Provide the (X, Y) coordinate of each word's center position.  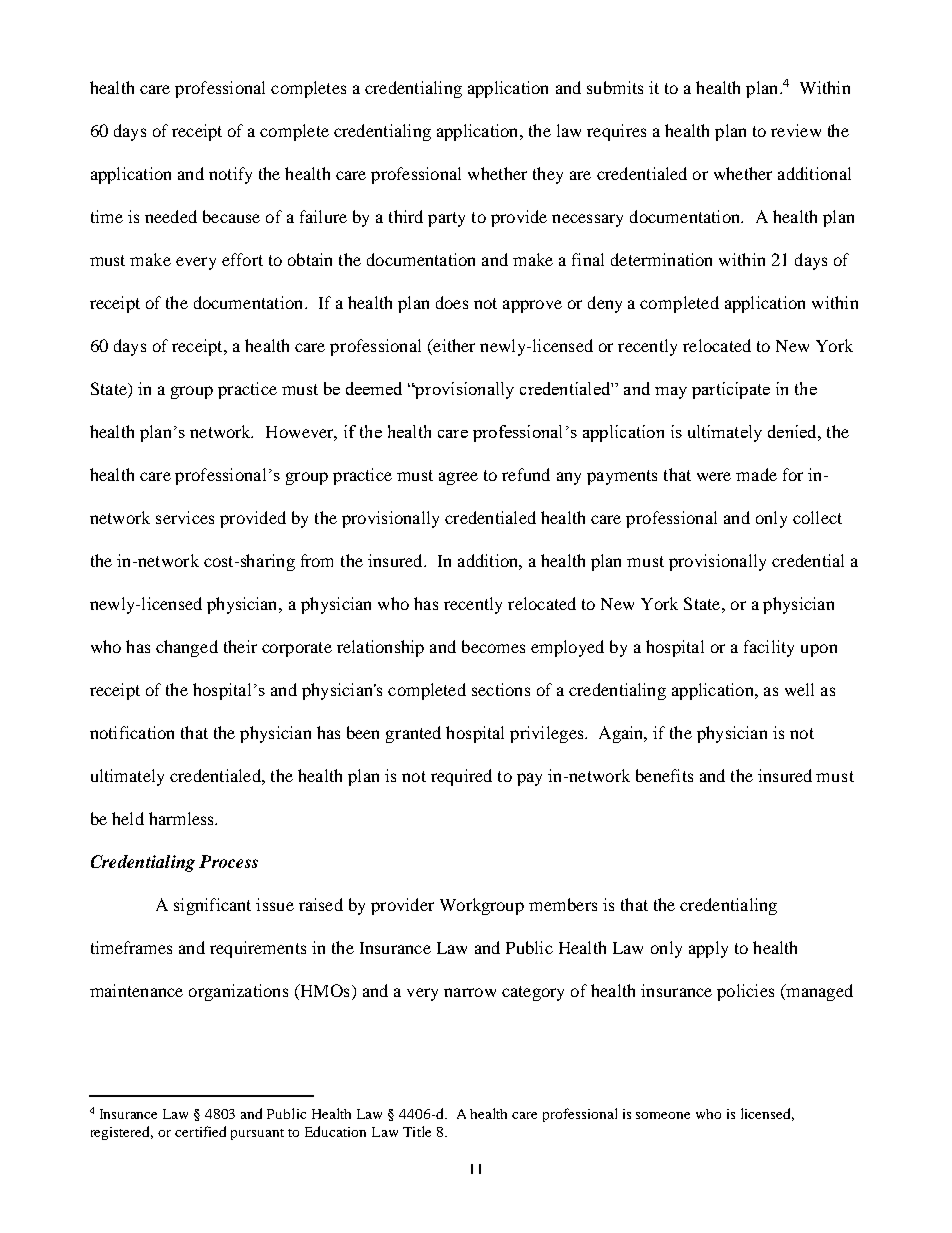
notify (230, 175)
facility (769, 648)
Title (417, 1131)
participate (731, 390)
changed (187, 648)
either (453, 347)
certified (200, 1131)
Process (228, 861)
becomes (493, 646)
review (796, 130)
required (461, 777)
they (548, 175)
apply (708, 949)
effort (242, 259)
